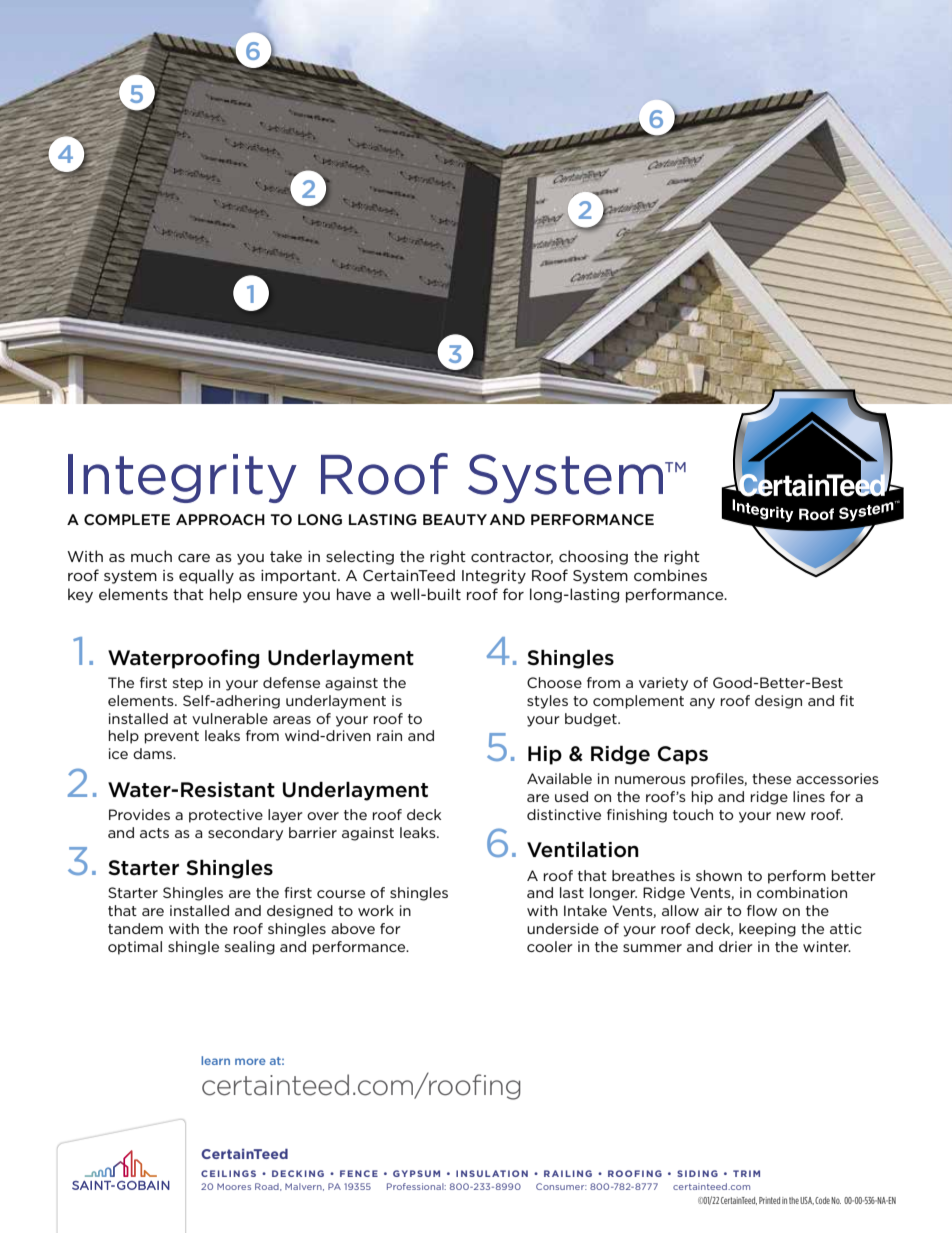 The width and height of the screenshot is (952, 1233). Describe the element at coordinates (135, 948) in the screenshot. I see `optimal` at that location.
